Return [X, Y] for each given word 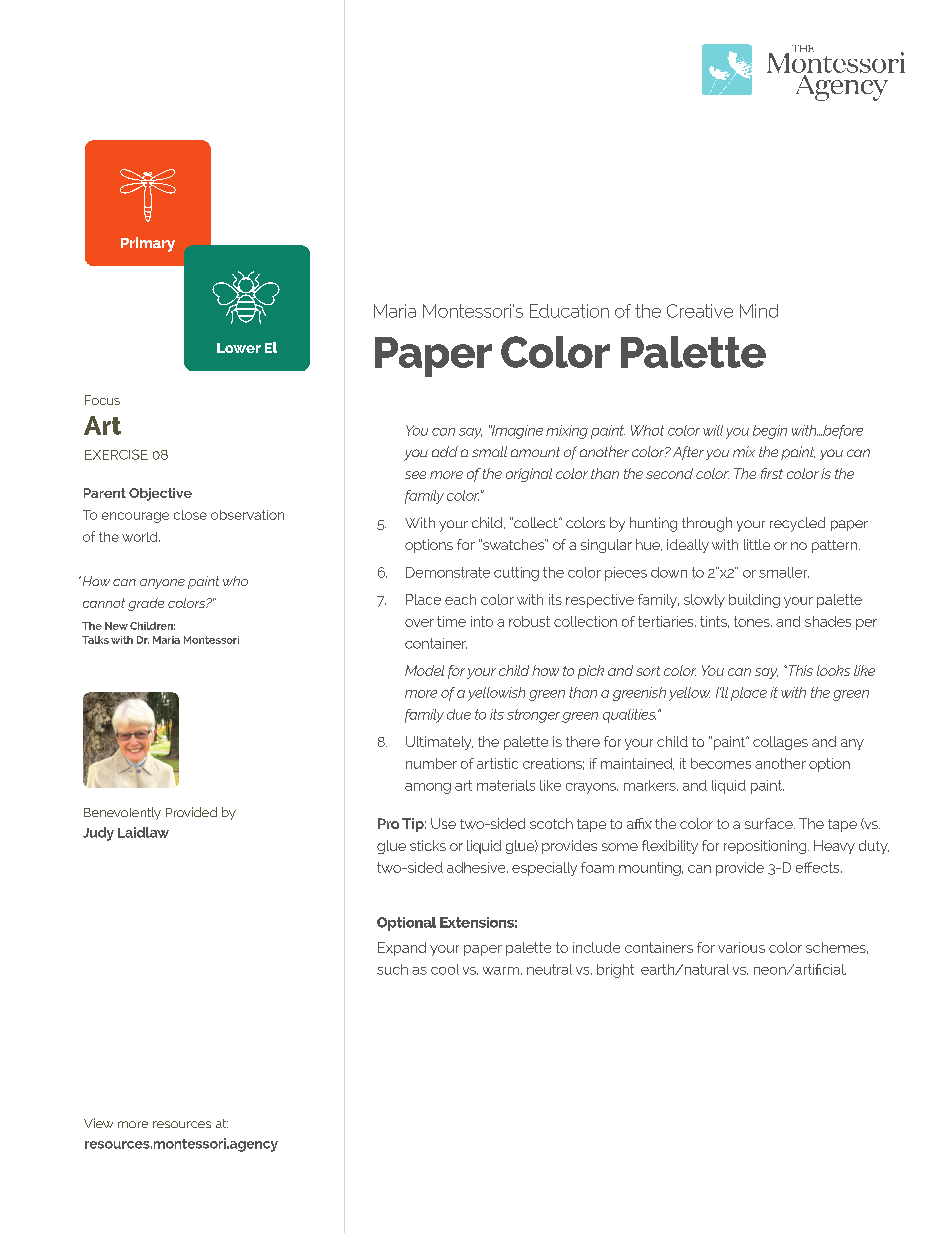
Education [569, 311]
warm [501, 971]
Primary [148, 244]
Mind [759, 311]
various [741, 947]
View [98, 1123]
